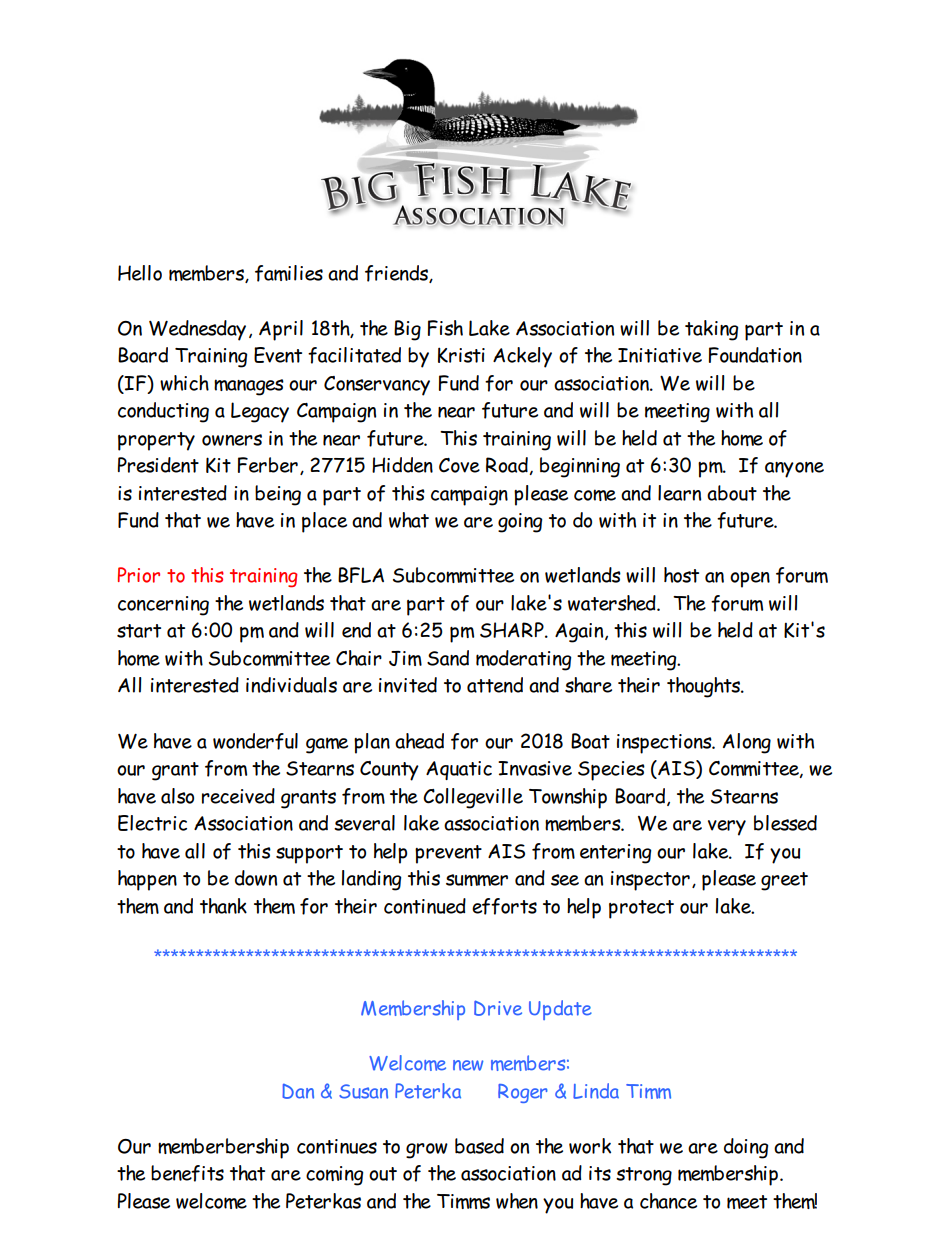 The width and height of the image is (952, 1233). Describe the element at coordinates (704, 687) in the image. I see `thoughts` at that location.
